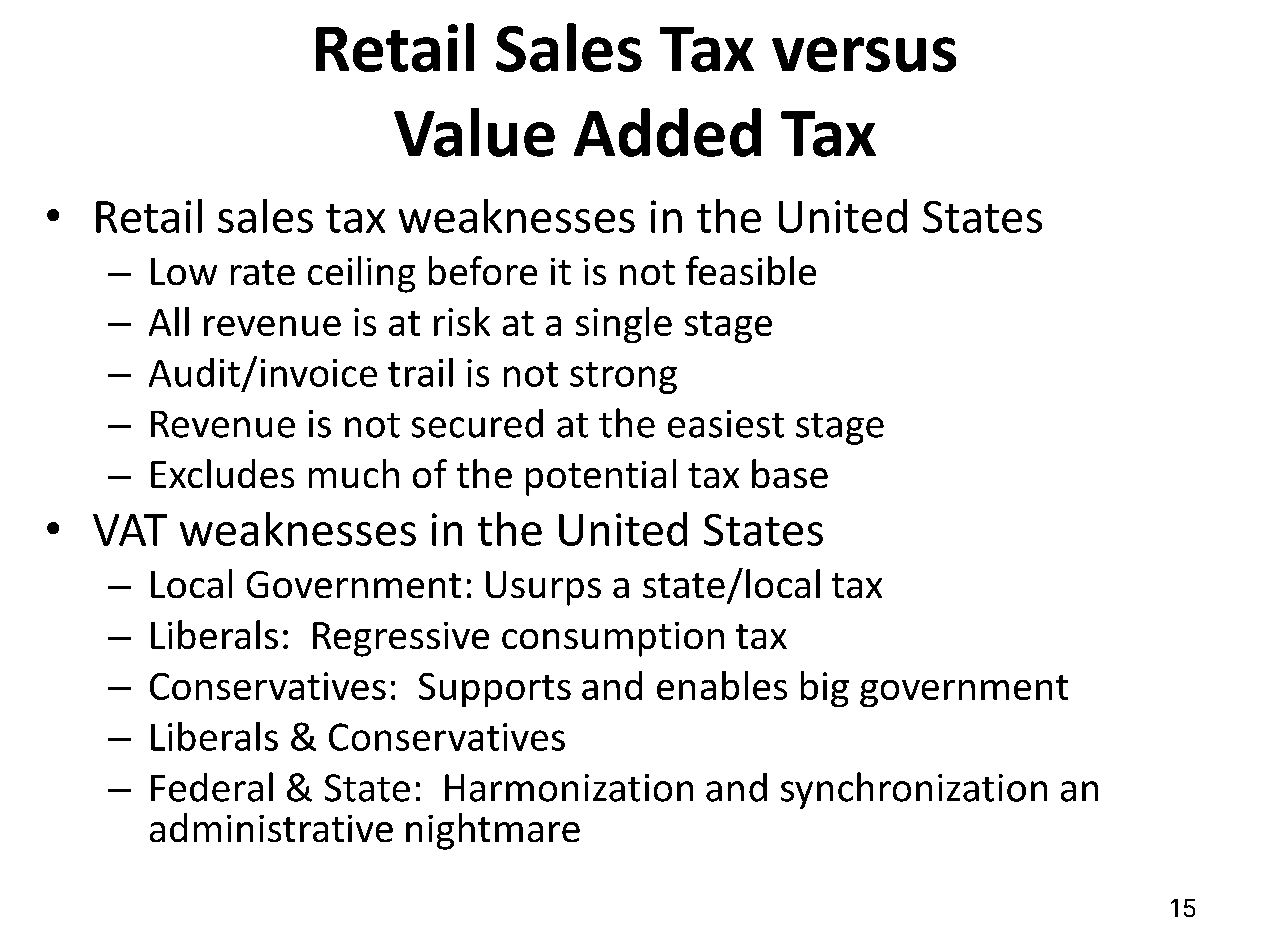  Describe the element at coordinates (222, 473) in the screenshot. I see `Excludes` at that location.
